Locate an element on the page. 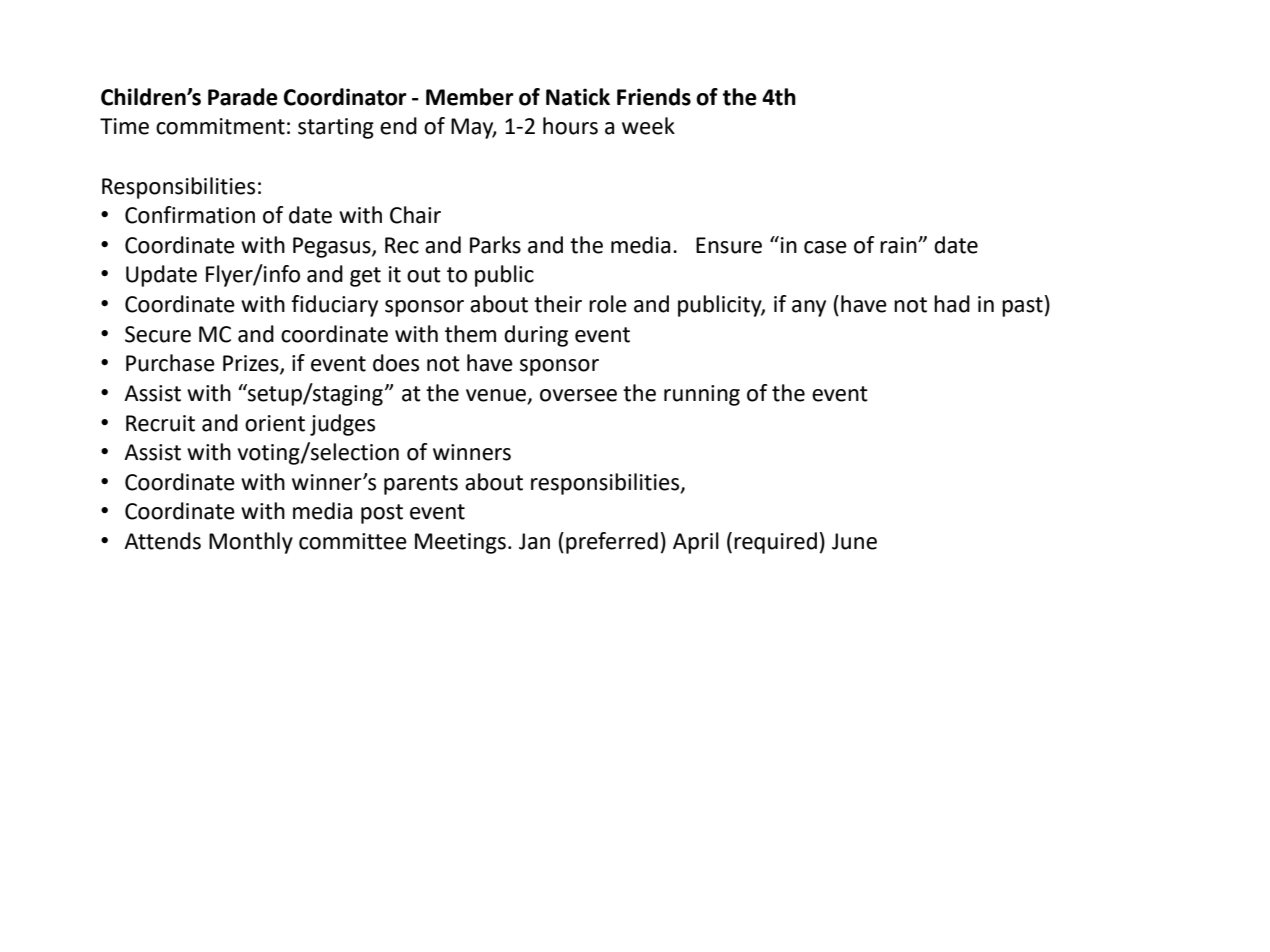 The image size is (1270, 952). Monthly is located at coordinates (251, 543).
